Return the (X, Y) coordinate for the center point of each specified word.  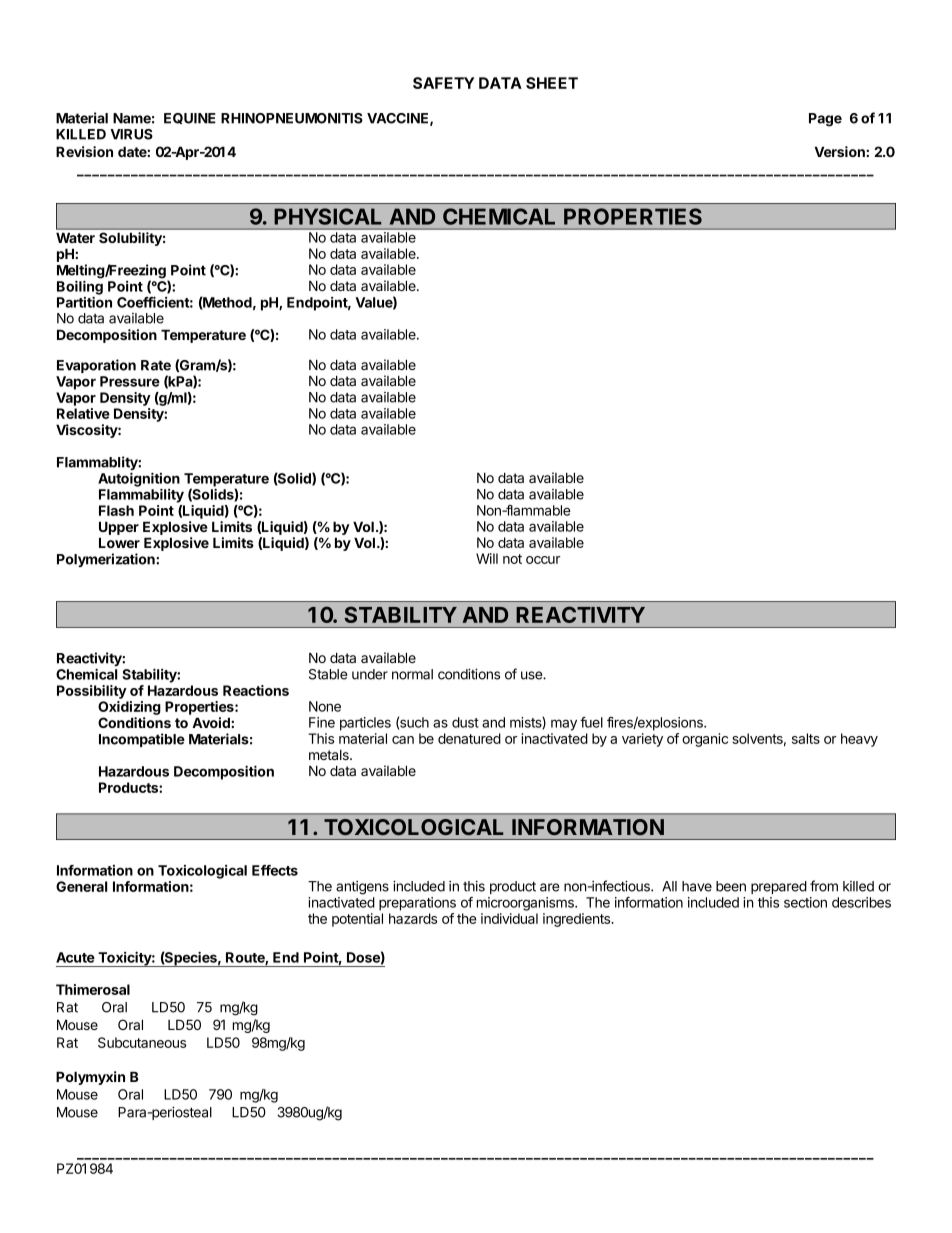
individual (509, 918)
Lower (119, 542)
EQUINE (190, 118)
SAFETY (444, 83)
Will (487, 558)
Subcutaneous (142, 1042)
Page (825, 120)
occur (543, 560)
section (805, 902)
